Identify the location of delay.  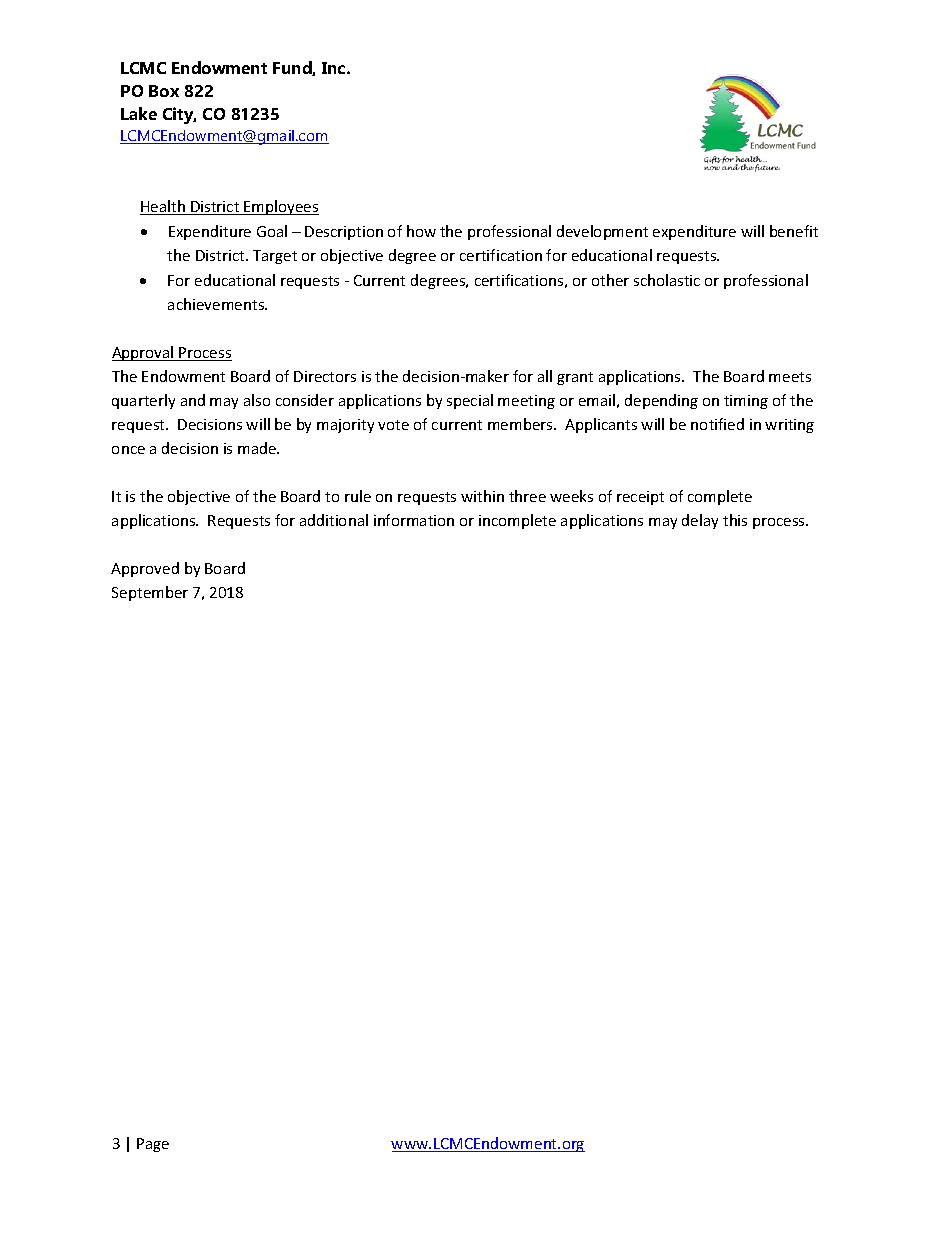
(700, 521).
